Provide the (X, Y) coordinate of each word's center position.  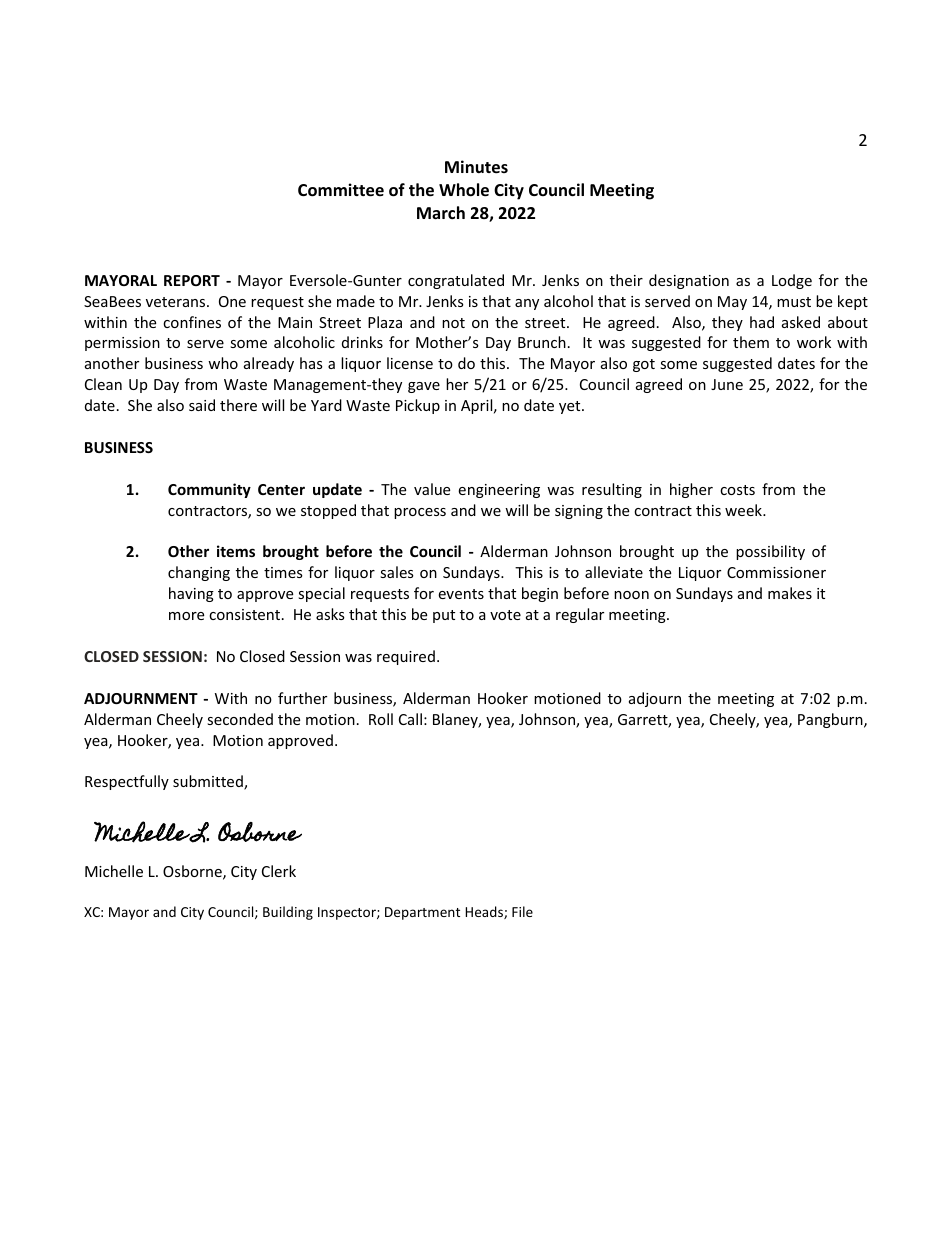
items (236, 551)
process (420, 513)
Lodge (792, 281)
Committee (341, 190)
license (410, 363)
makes (790, 593)
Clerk (279, 871)
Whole (464, 190)
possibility (770, 552)
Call (410, 719)
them (751, 342)
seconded (240, 719)
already (269, 364)
